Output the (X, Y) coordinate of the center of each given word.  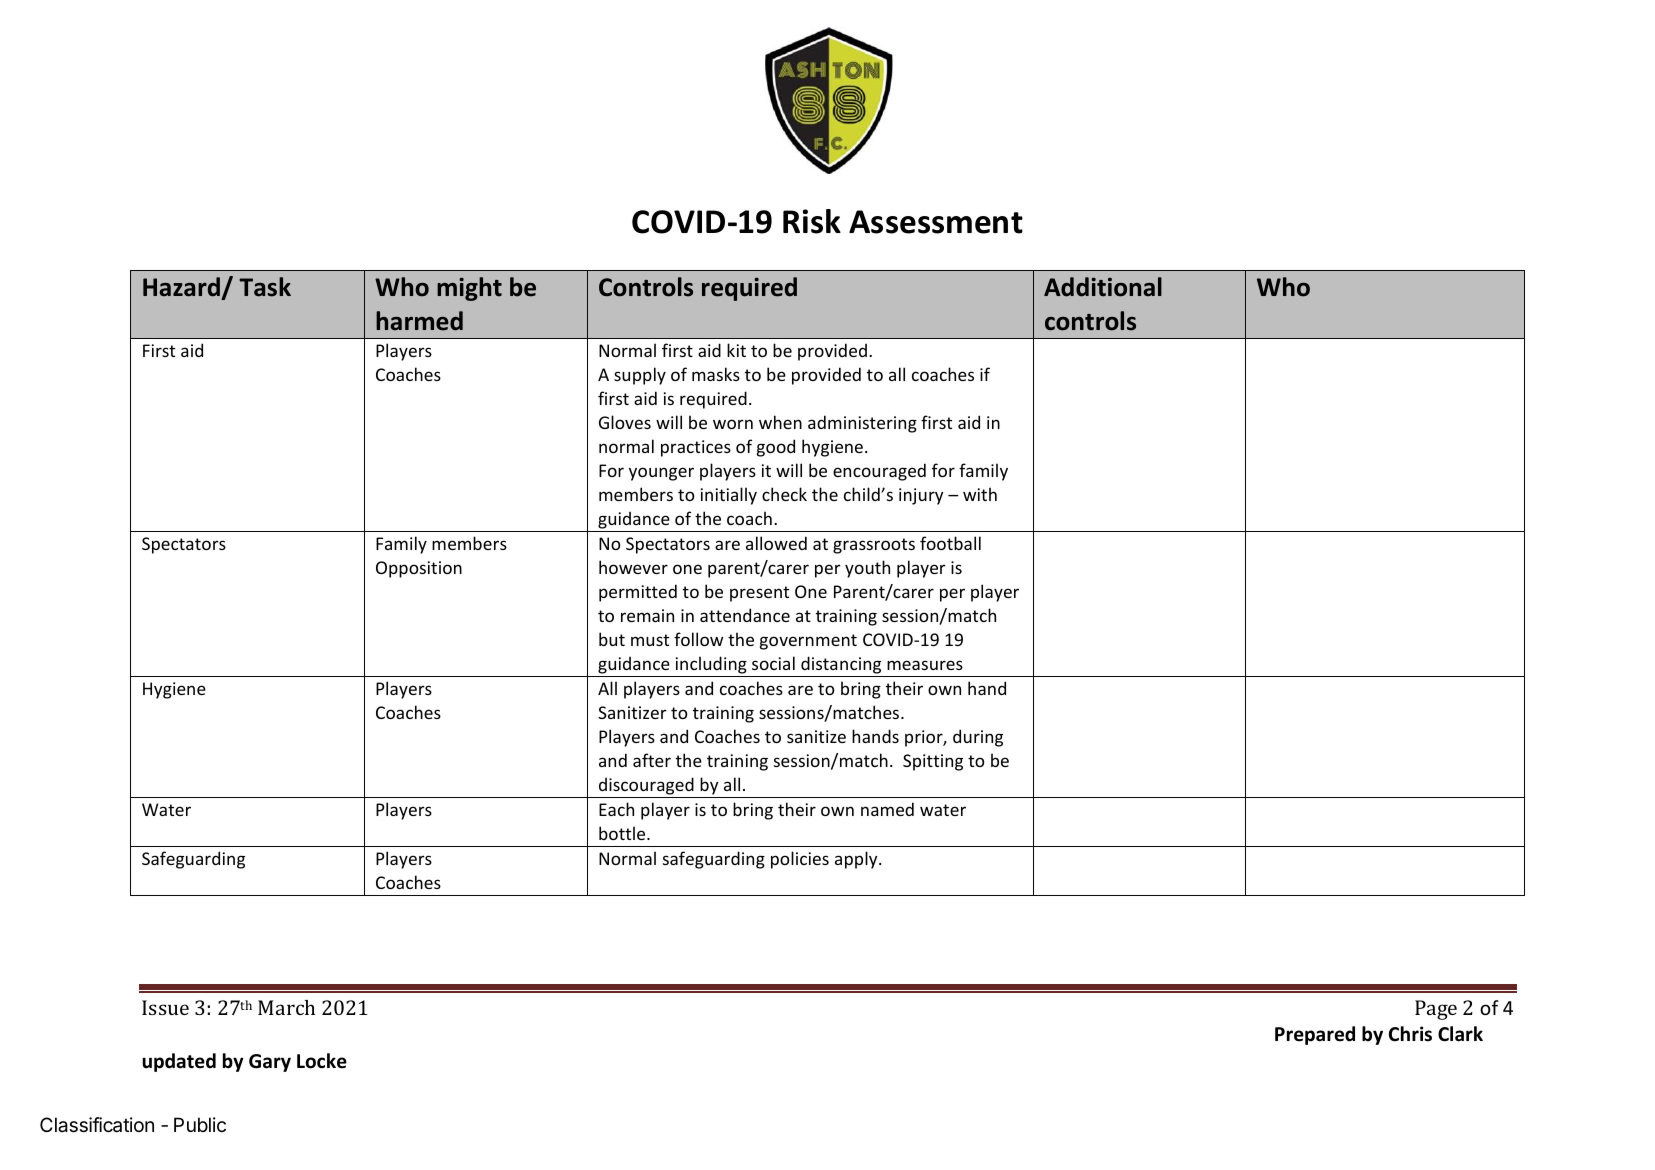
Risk (812, 221)
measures (925, 665)
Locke (322, 1061)
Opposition (419, 569)
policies (800, 860)
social (773, 663)
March (286, 1007)
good (776, 448)
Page (1436, 1010)
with (980, 494)
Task (265, 287)
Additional (1103, 287)
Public (200, 1124)
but (612, 639)
